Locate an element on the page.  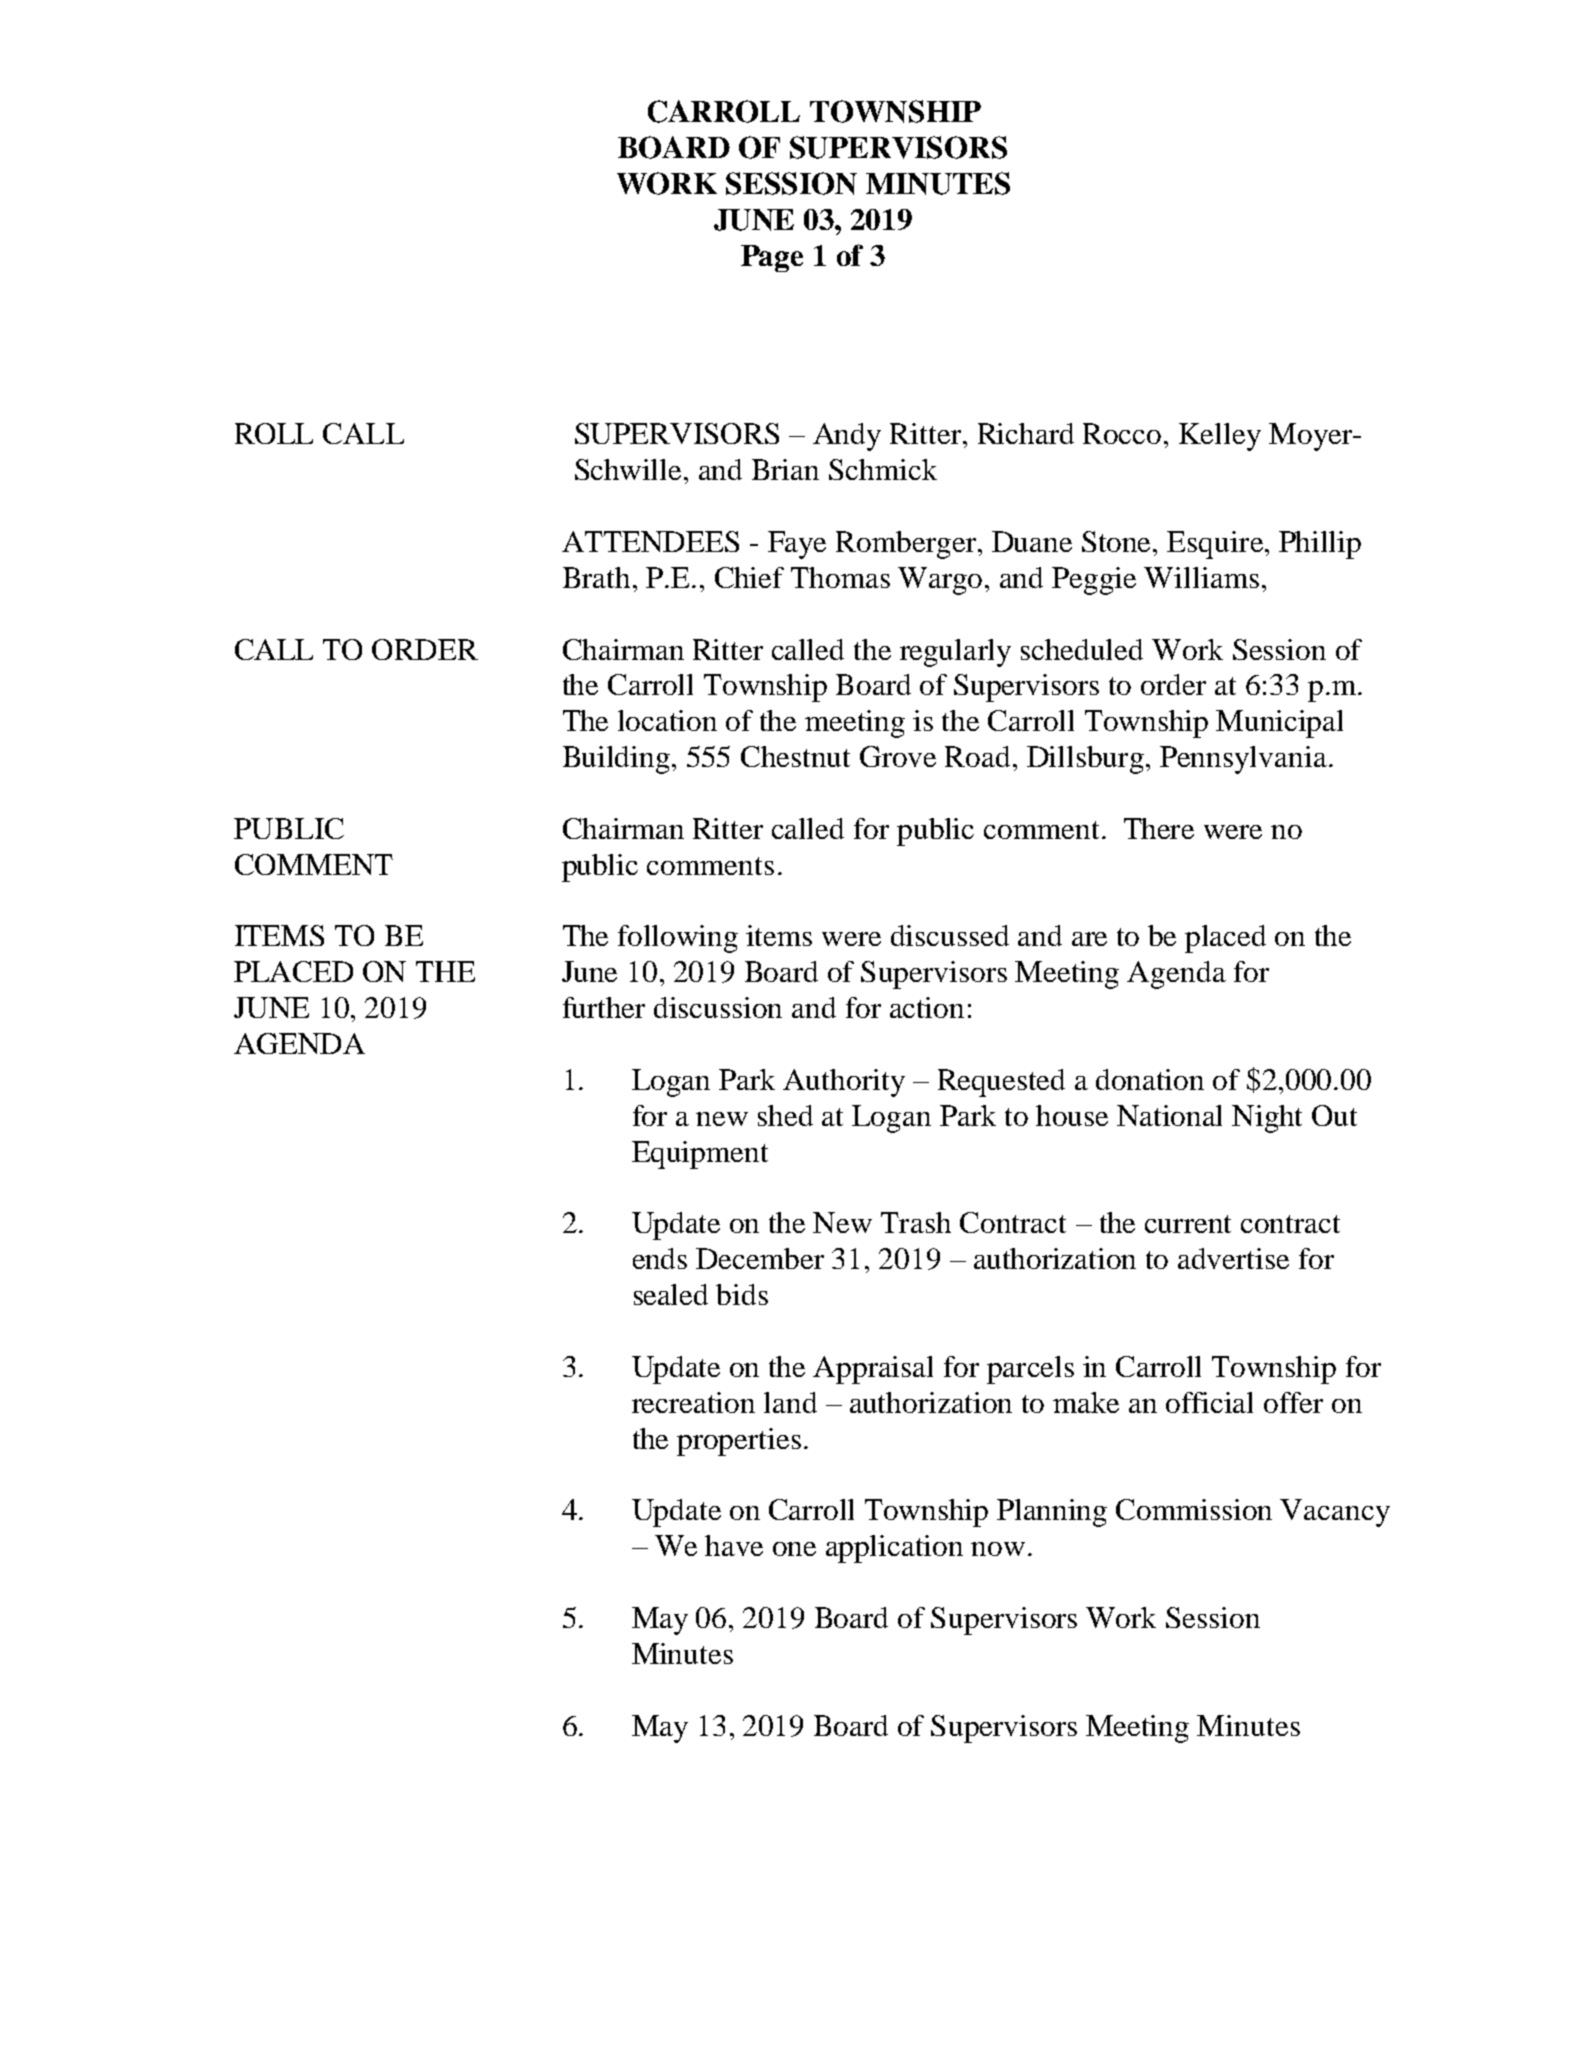
location is located at coordinates (667, 720).
